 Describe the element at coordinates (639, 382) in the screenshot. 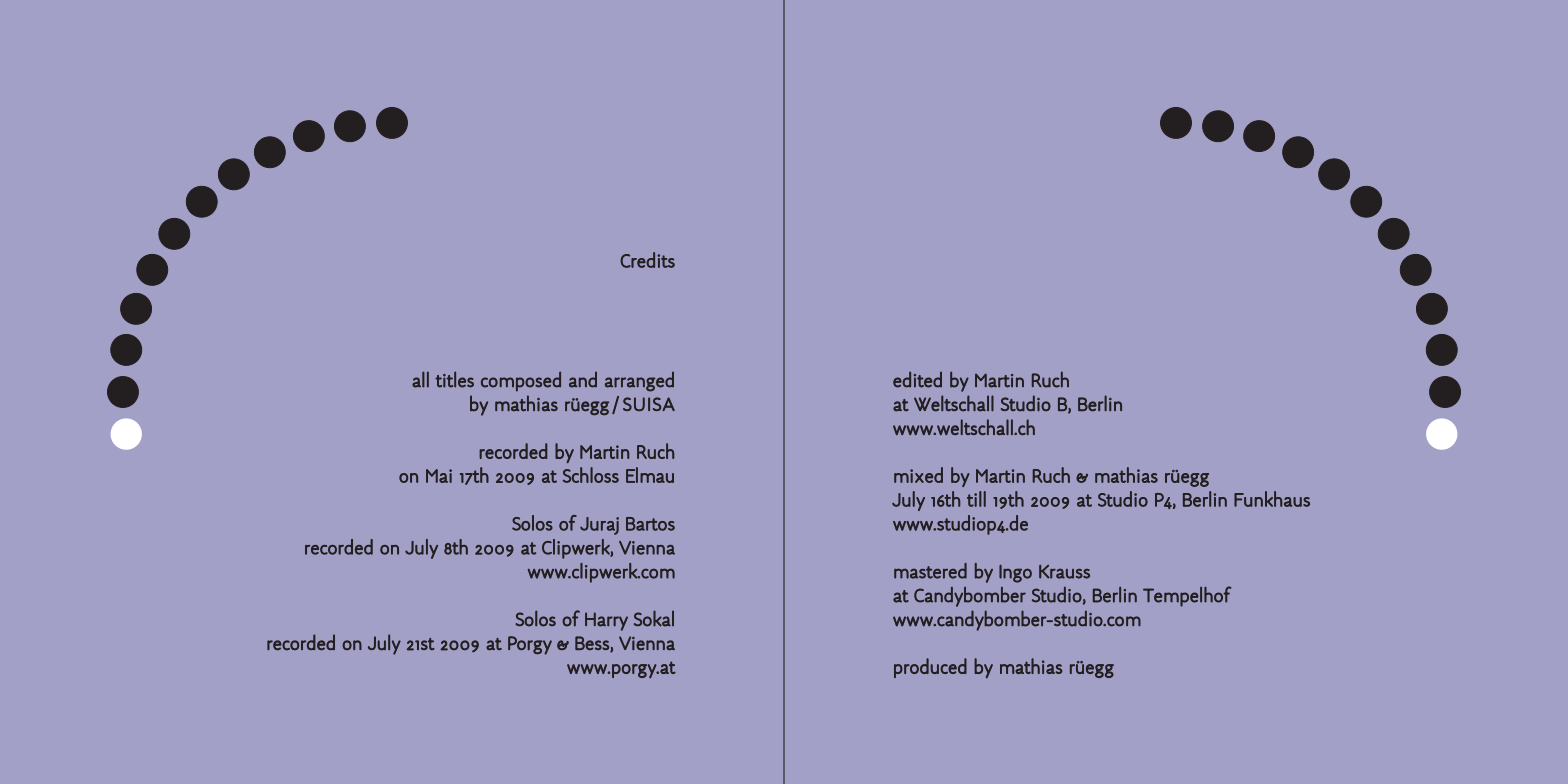

I see `arranged` at that location.
